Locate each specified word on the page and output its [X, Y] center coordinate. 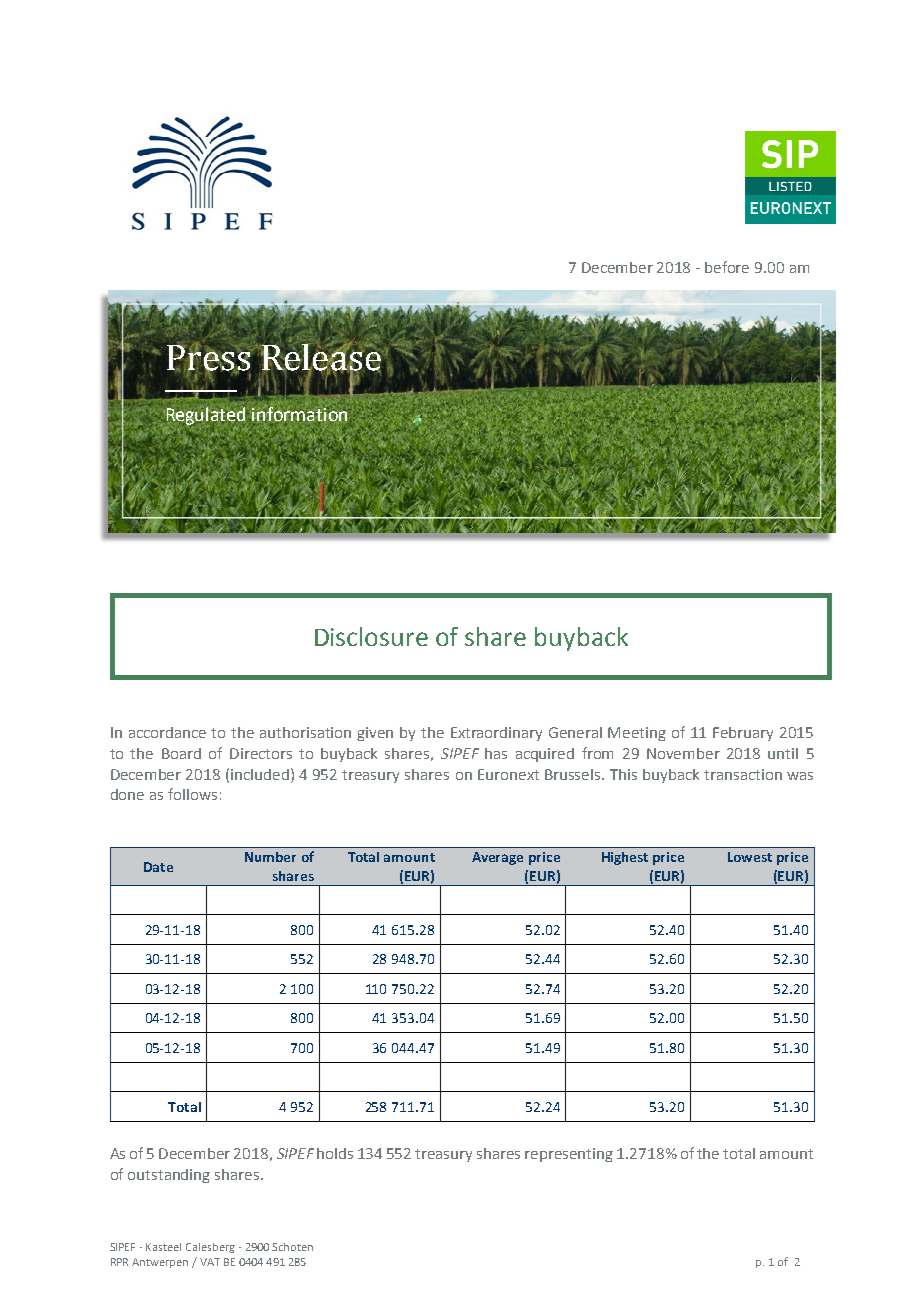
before [727, 267]
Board [181, 753]
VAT [210, 1262]
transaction [743, 774]
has [496, 753]
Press [210, 358]
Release [320, 357]
